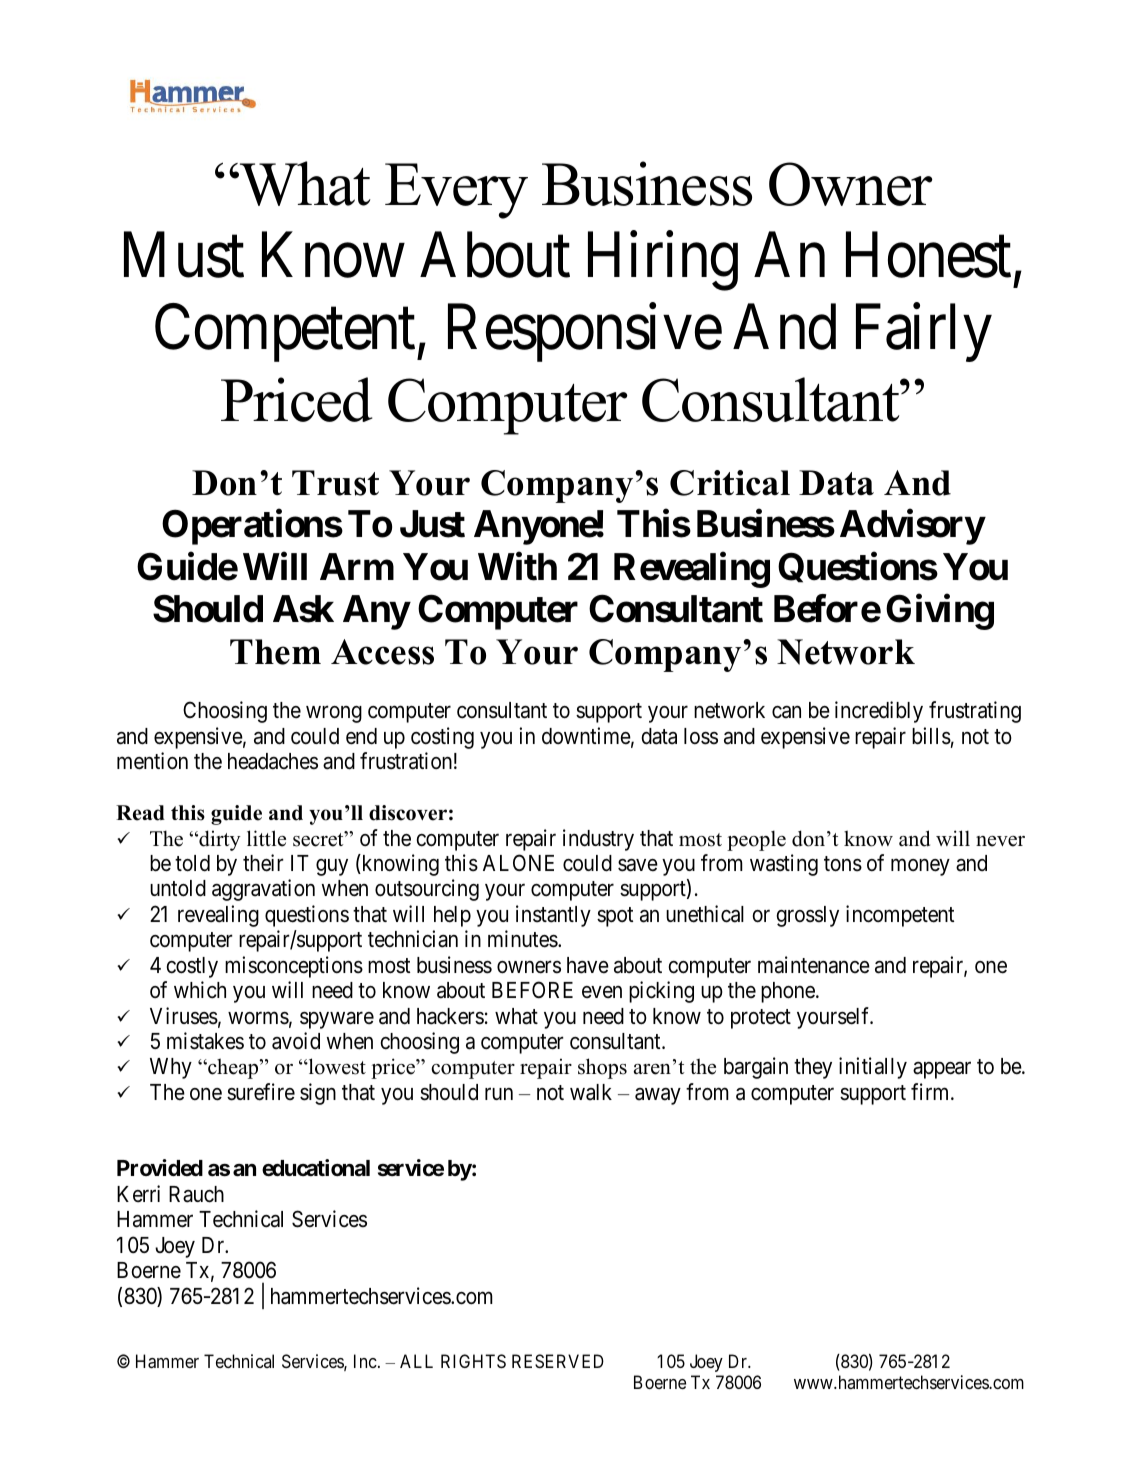 This document has width=1128, height=1460. Describe the element at coordinates (192, 967) in the document. I see `costly` at that location.
